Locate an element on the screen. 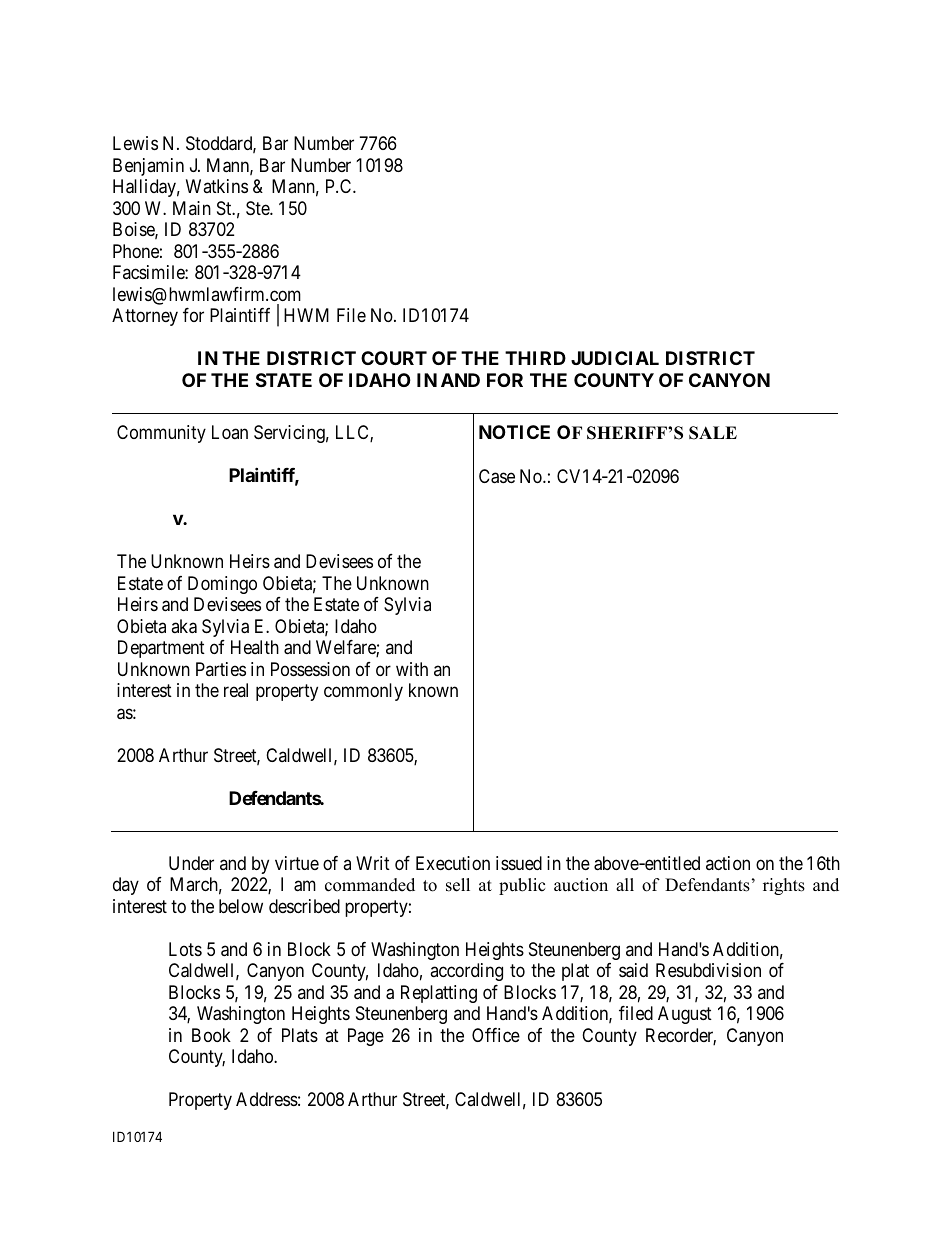 The image size is (952, 1233). Book is located at coordinates (211, 1035).
